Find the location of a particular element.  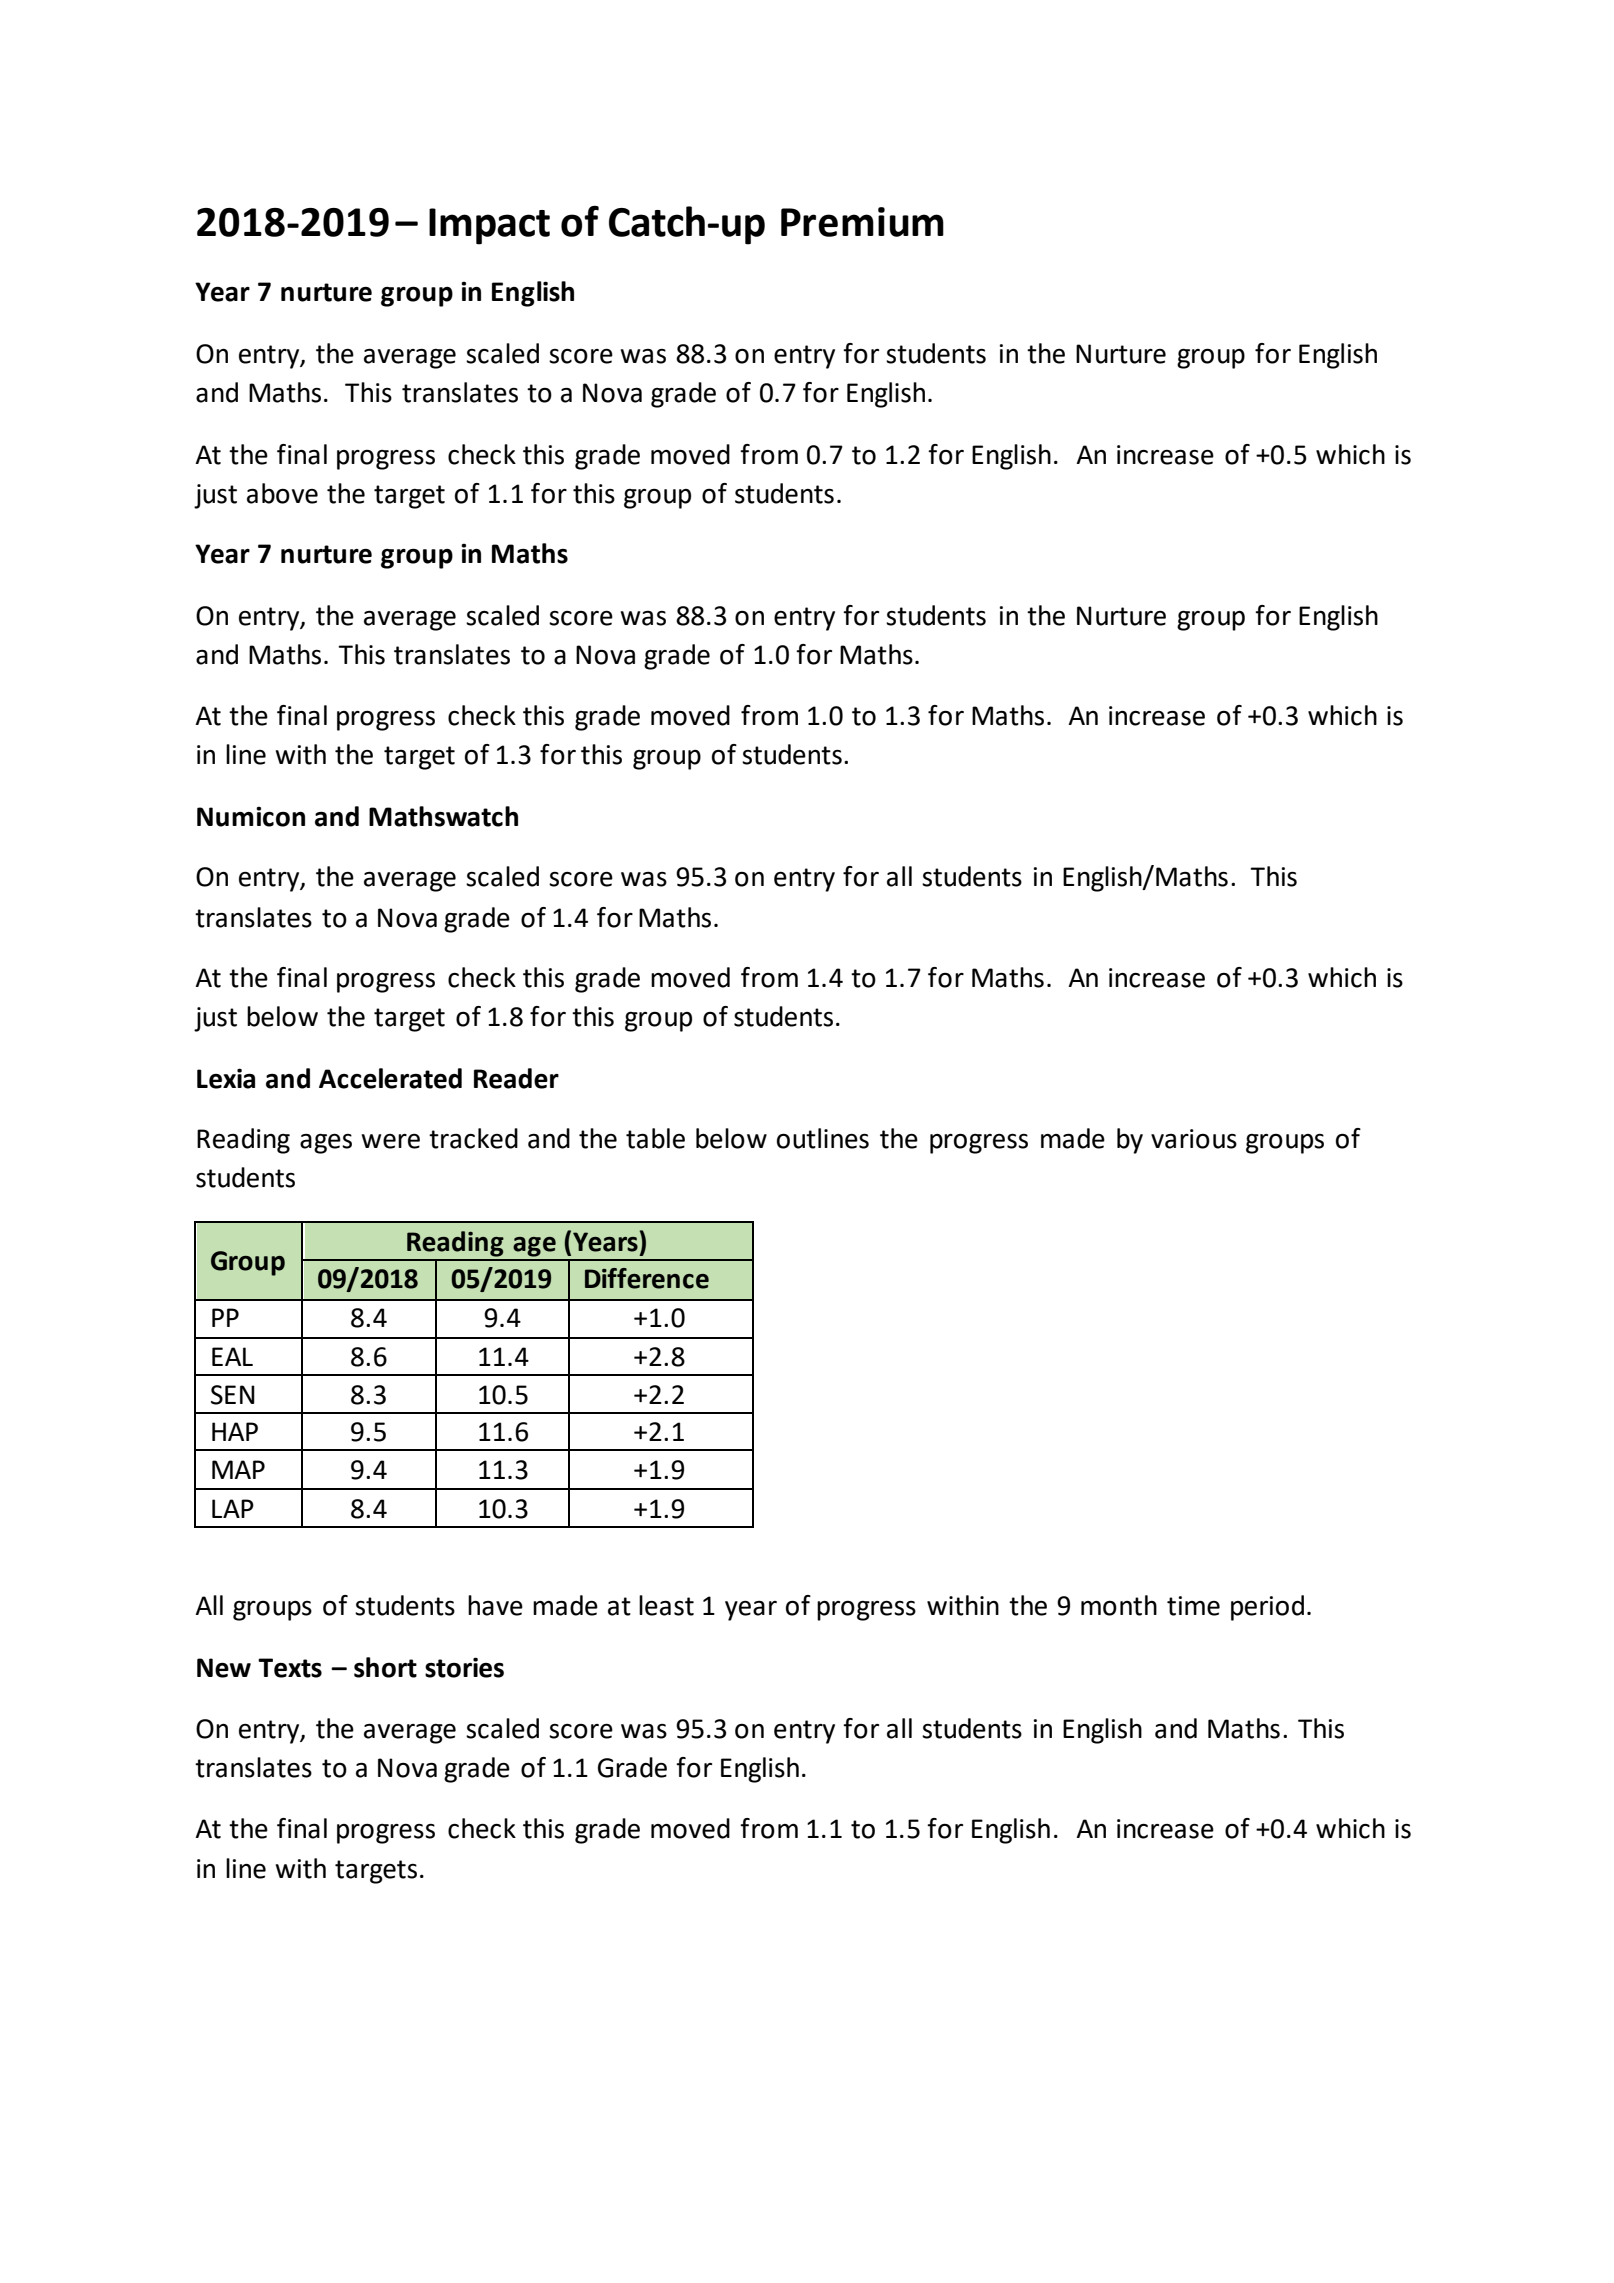

Reader is located at coordinates (516, 1078).
